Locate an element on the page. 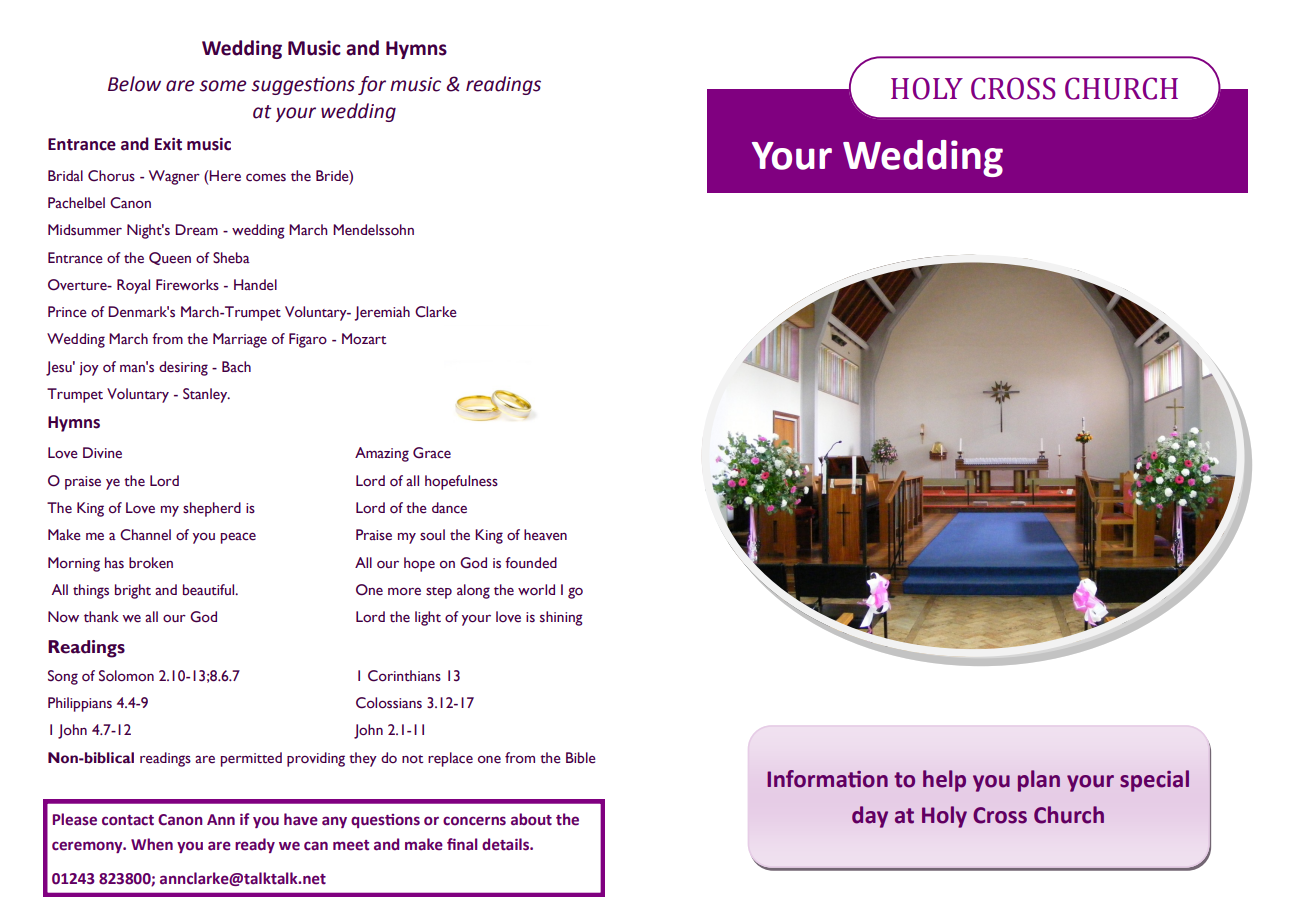  contact is located at coordinates (128, 820).
